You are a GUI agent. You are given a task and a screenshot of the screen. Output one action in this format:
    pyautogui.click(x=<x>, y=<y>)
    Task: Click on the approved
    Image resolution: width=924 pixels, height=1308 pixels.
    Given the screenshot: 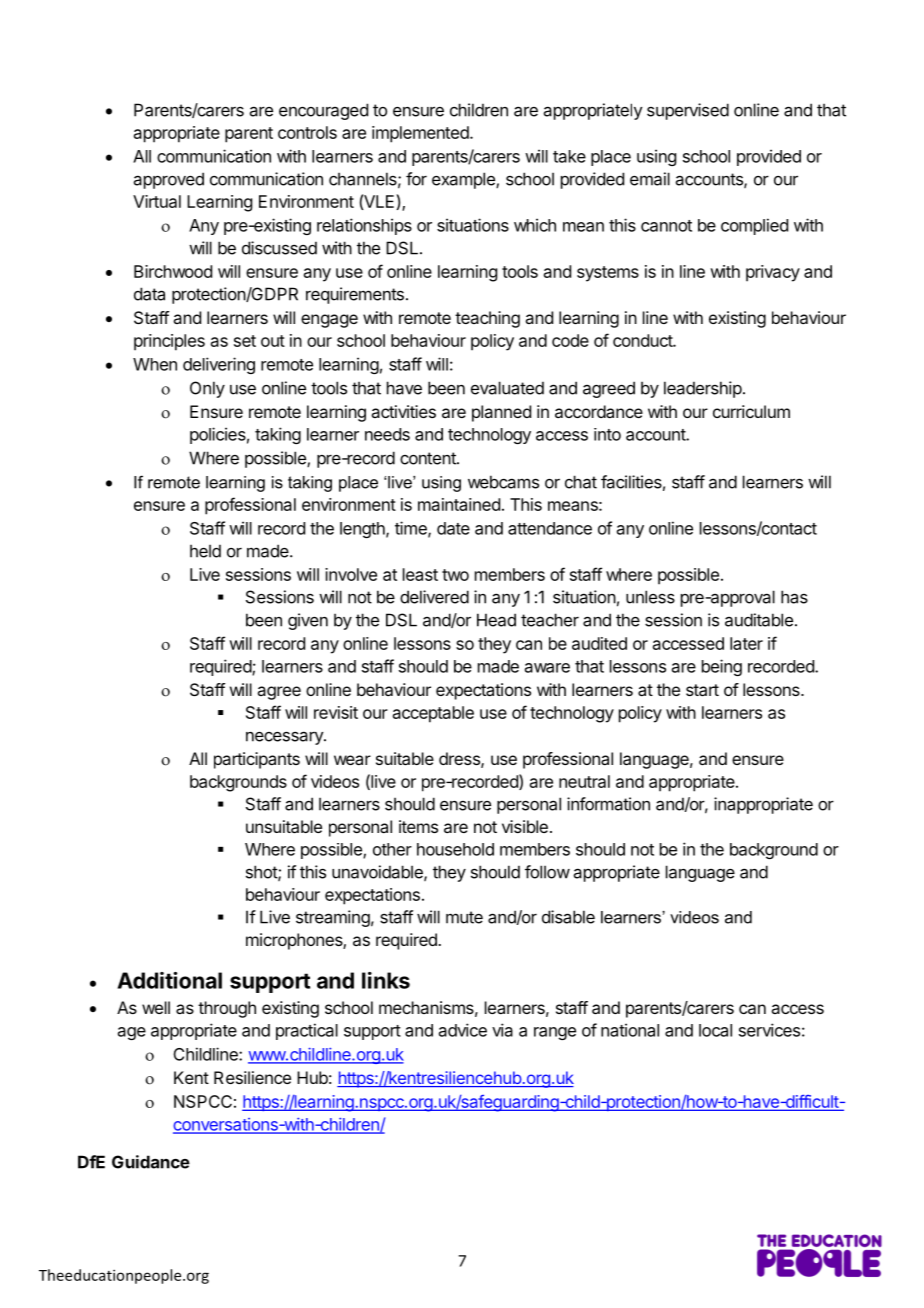 What is the action you would take?
    pyautogui.click(x=169, y=180)
